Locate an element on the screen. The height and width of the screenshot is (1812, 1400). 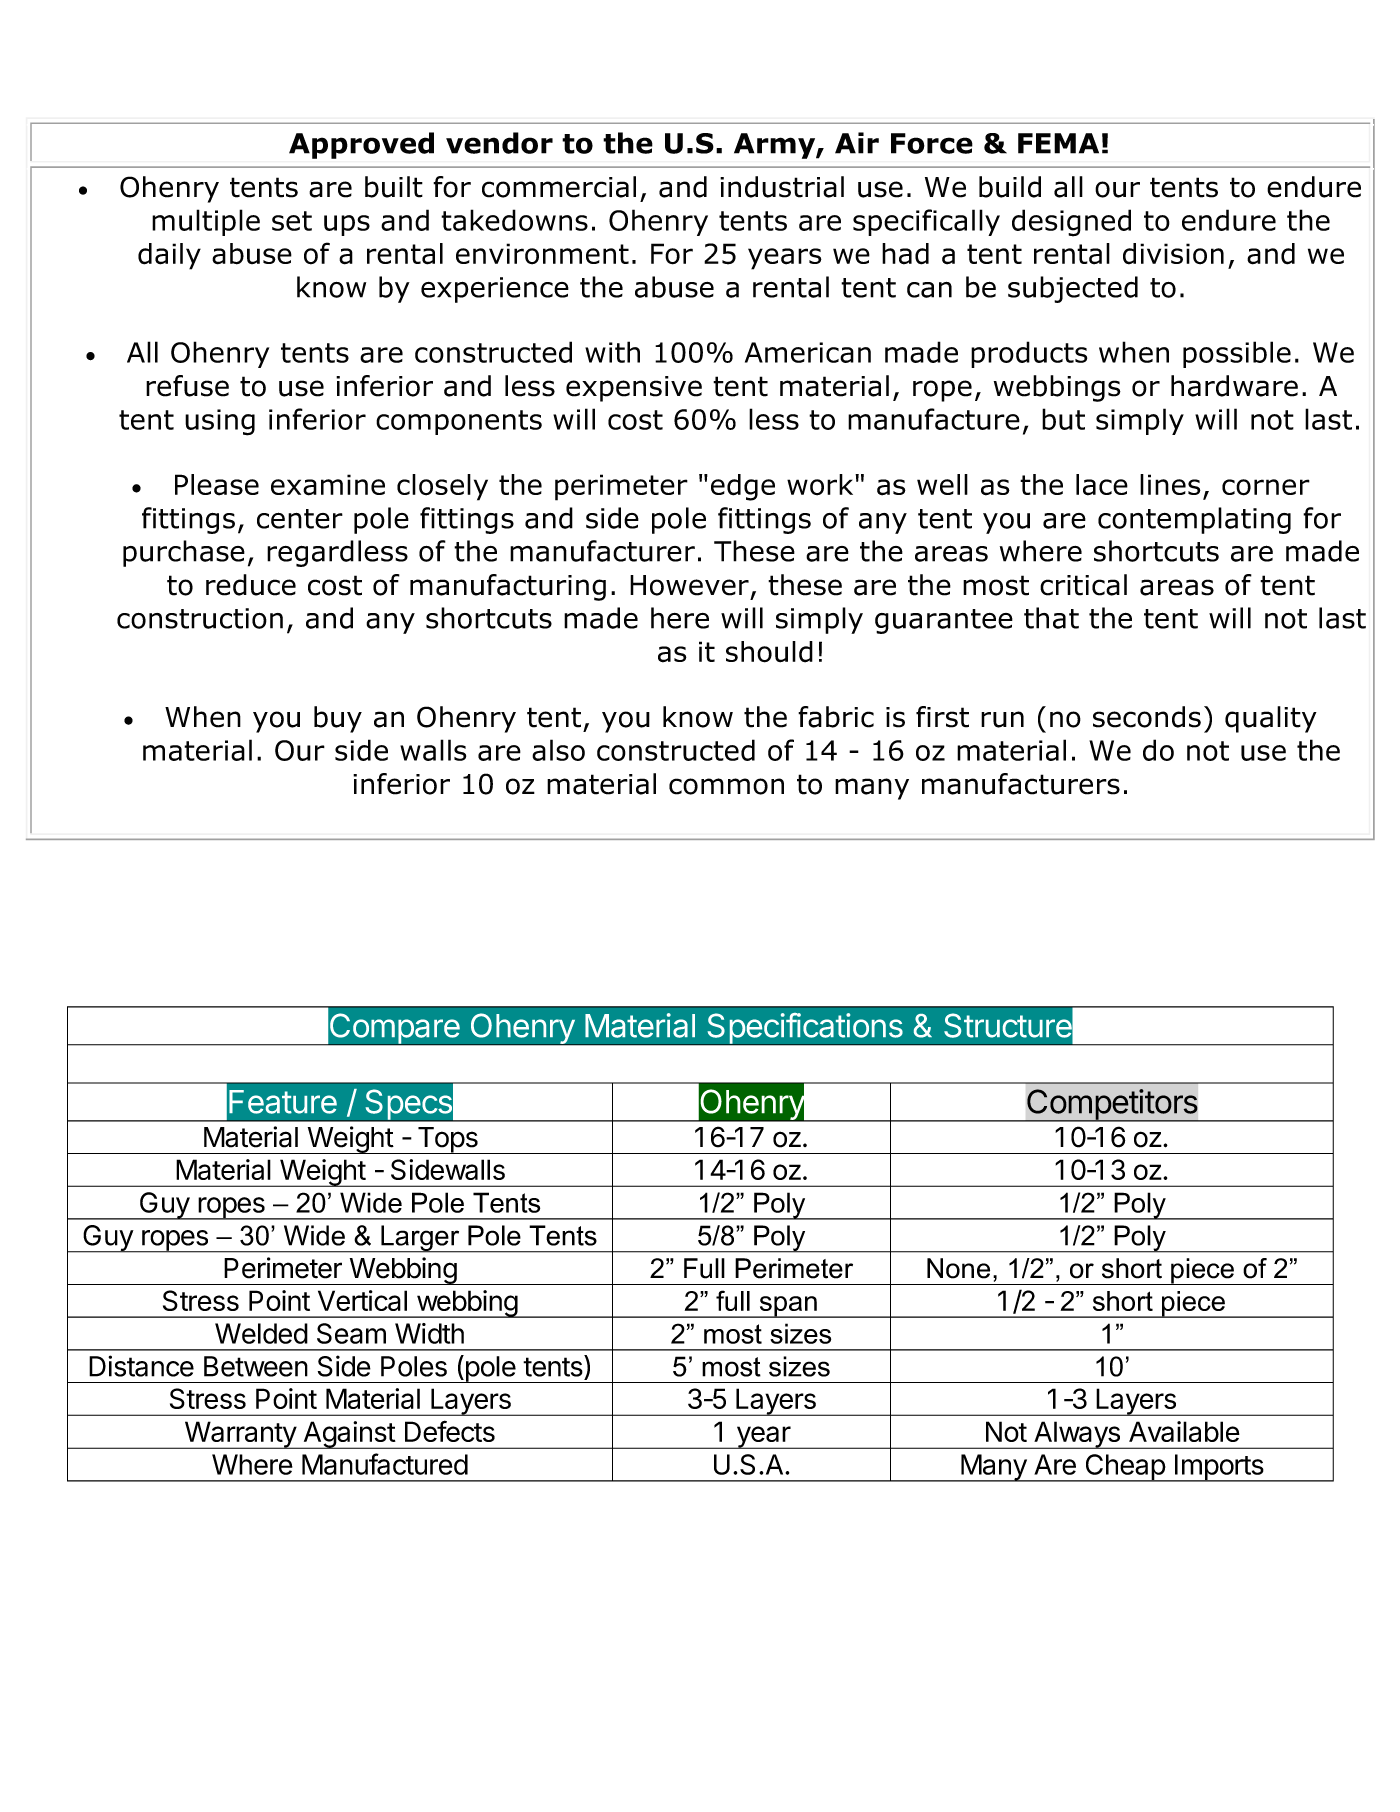
span is located at coordinates (788, 1307).
